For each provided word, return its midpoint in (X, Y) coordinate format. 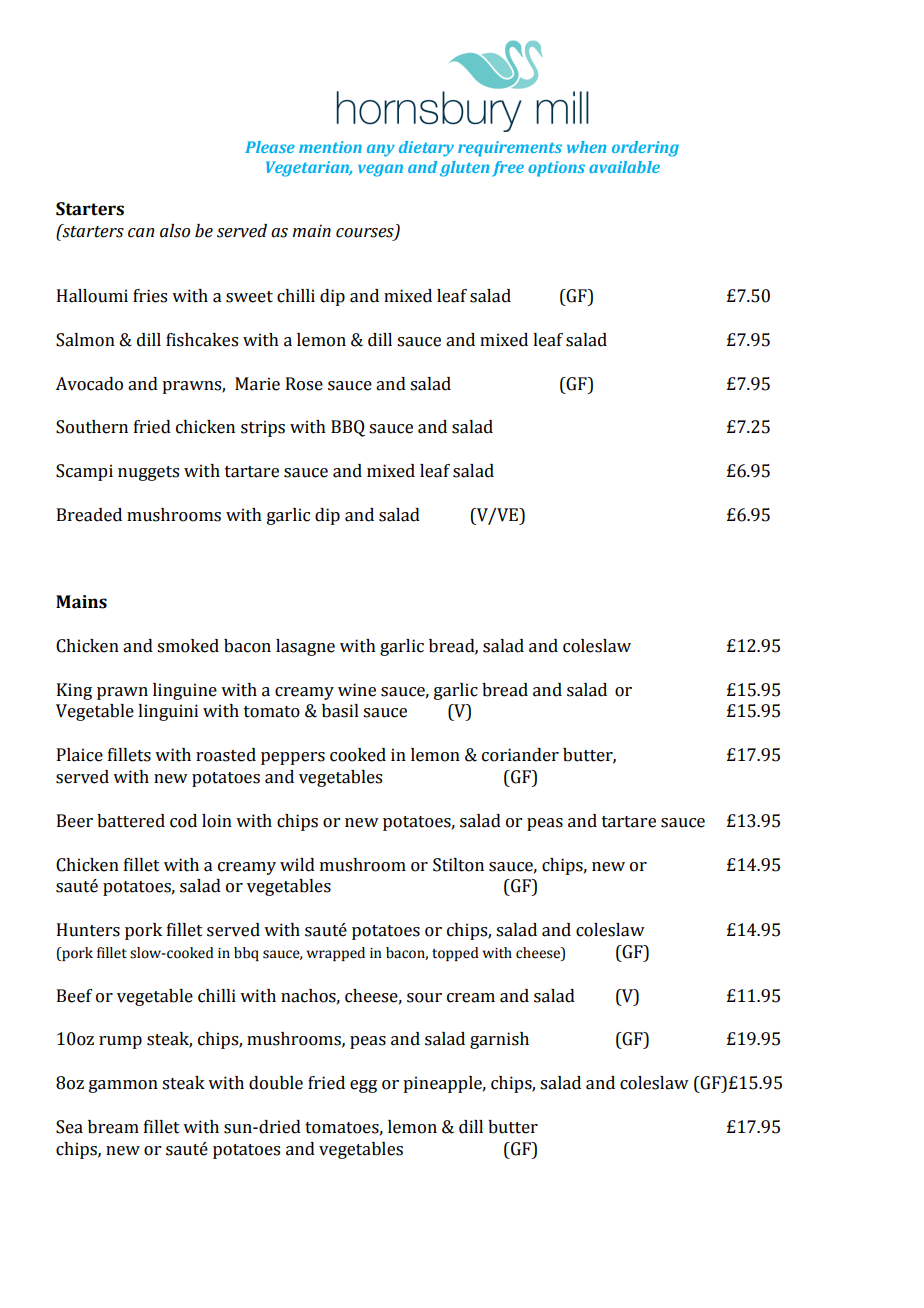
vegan (380, 170)
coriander (520, 755)
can (141, 233)
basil (340, 711)
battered (131, 821)
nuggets (148, 473)
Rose (304, 384)
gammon (123, 1086)
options (556, 169)
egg (363, 1086)
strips (263, 428)
